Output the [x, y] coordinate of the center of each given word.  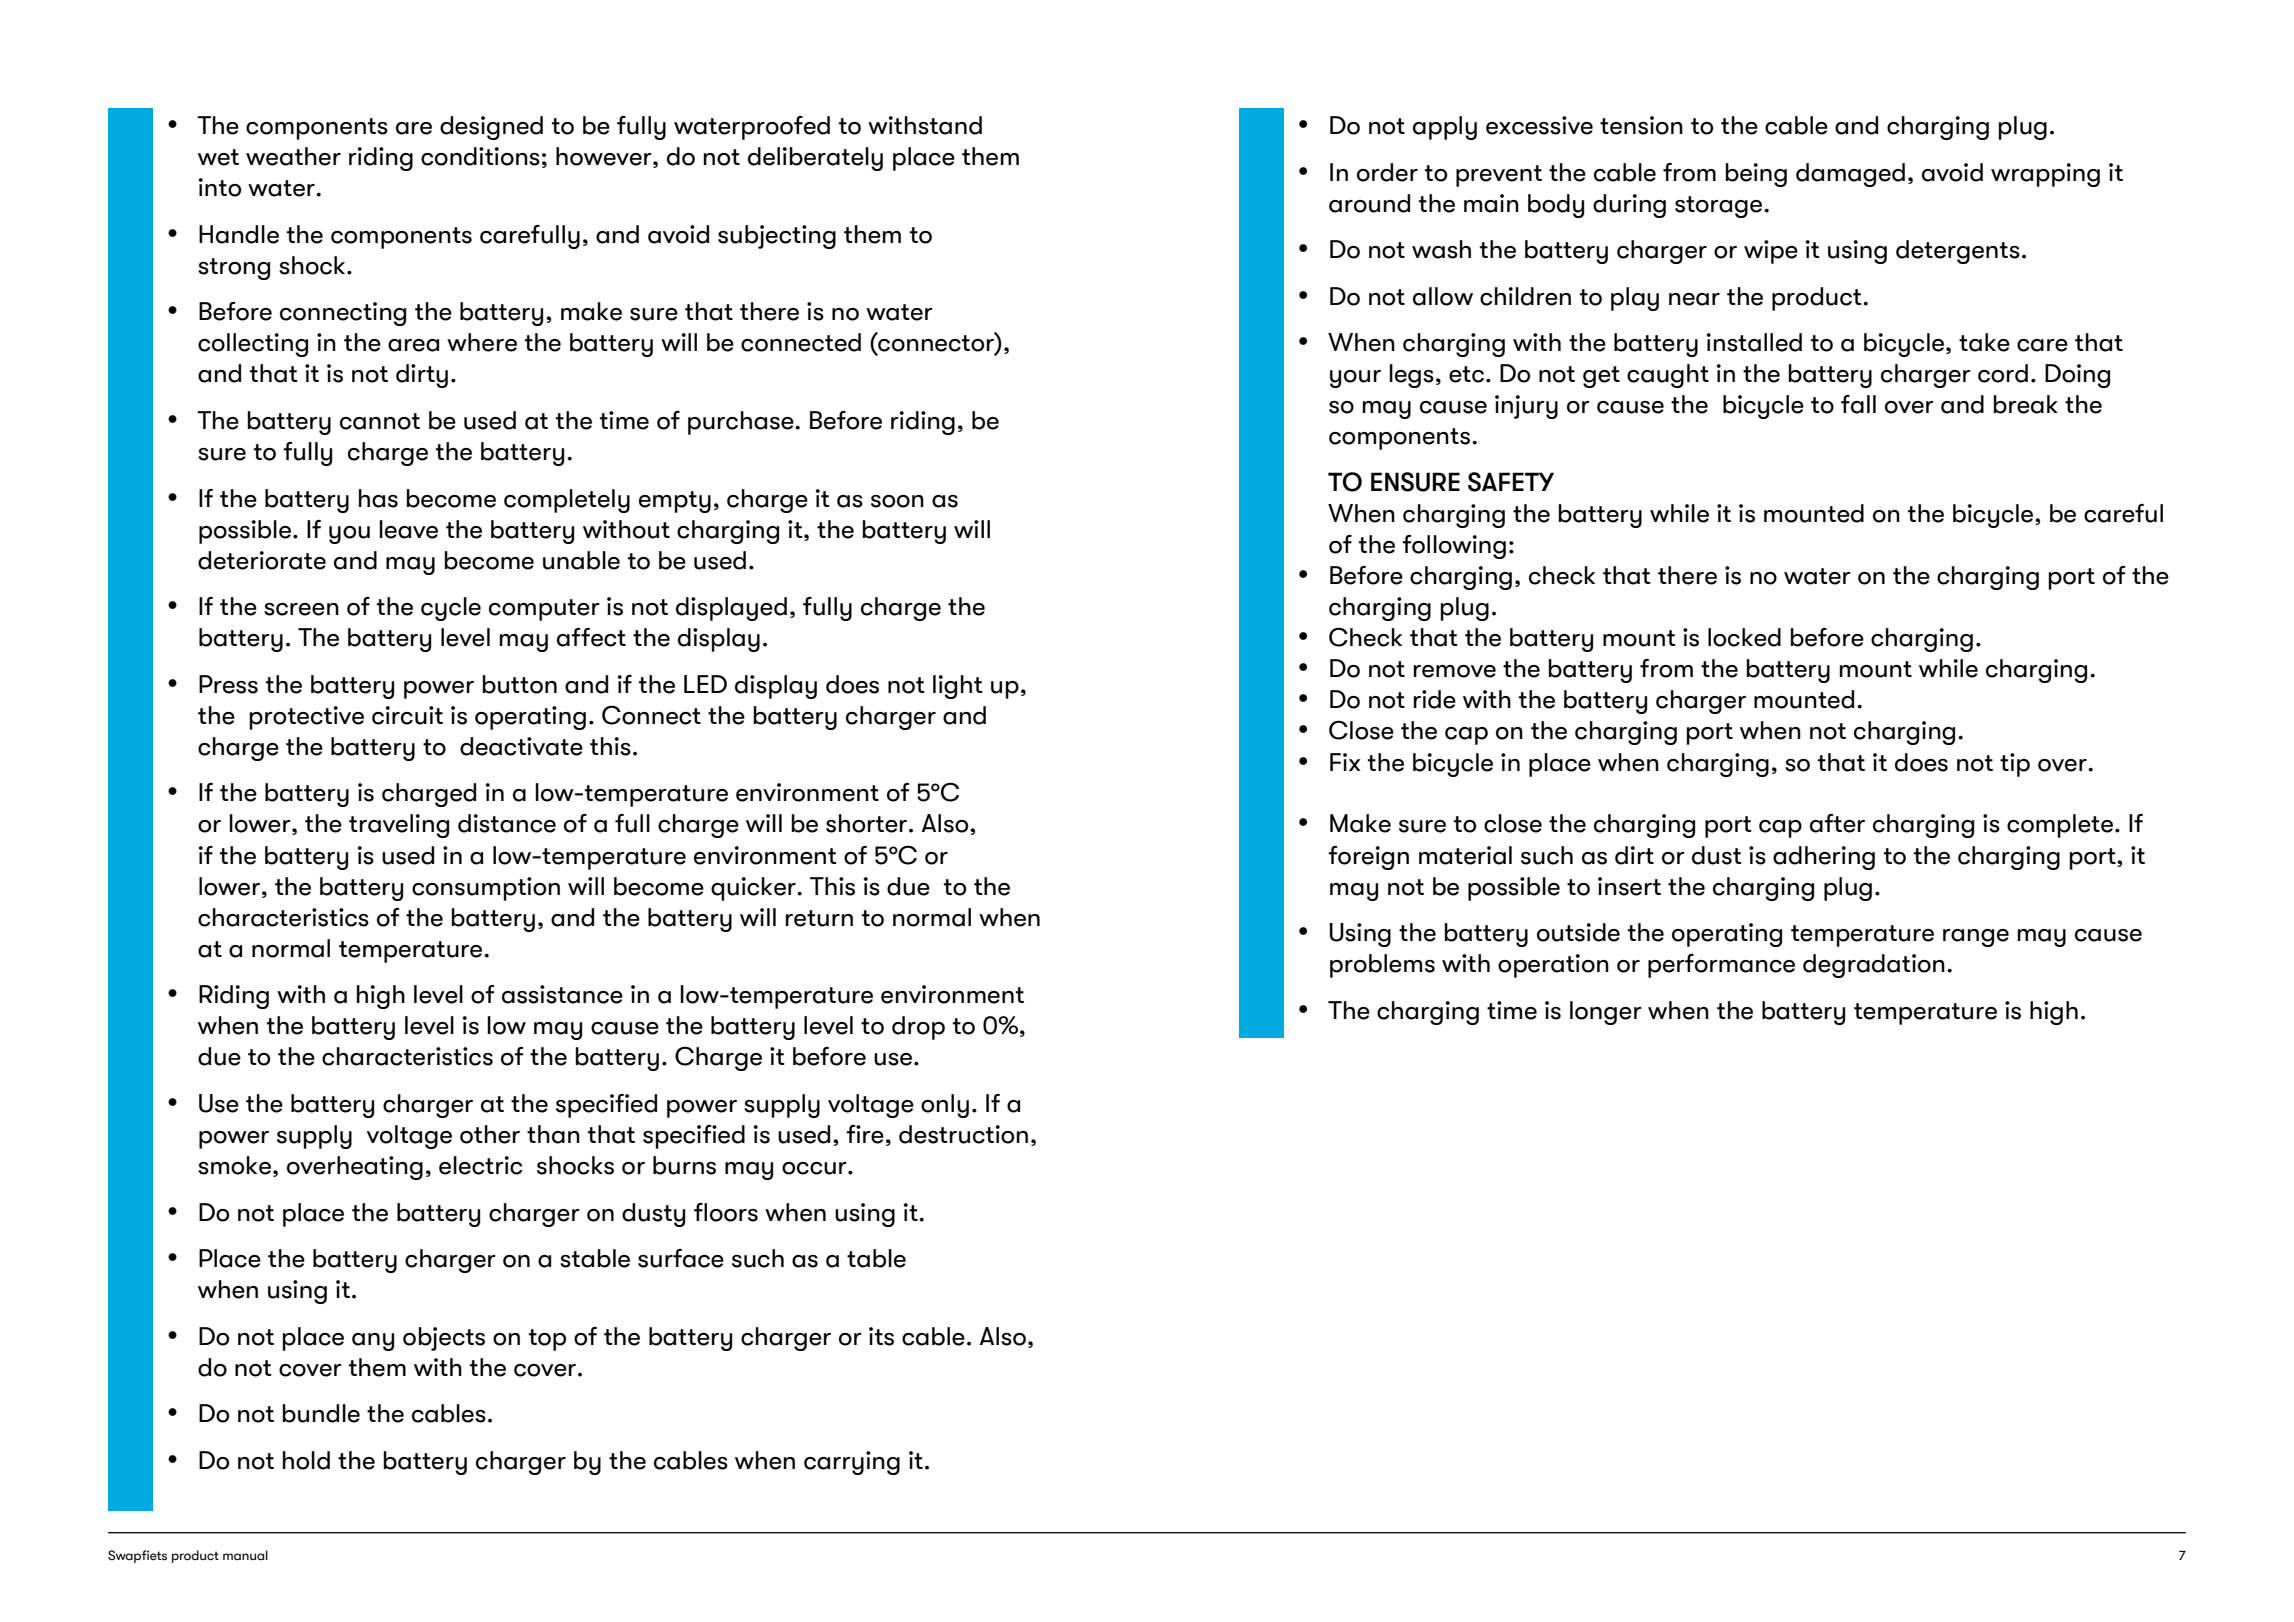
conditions [480, 156]
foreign [1368, 858]
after [1837, 823]
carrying [852, 1463]
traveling [399, 826]
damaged [1850, 175]
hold [306, 1460]
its [881, 1336]
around [1369, 203]
